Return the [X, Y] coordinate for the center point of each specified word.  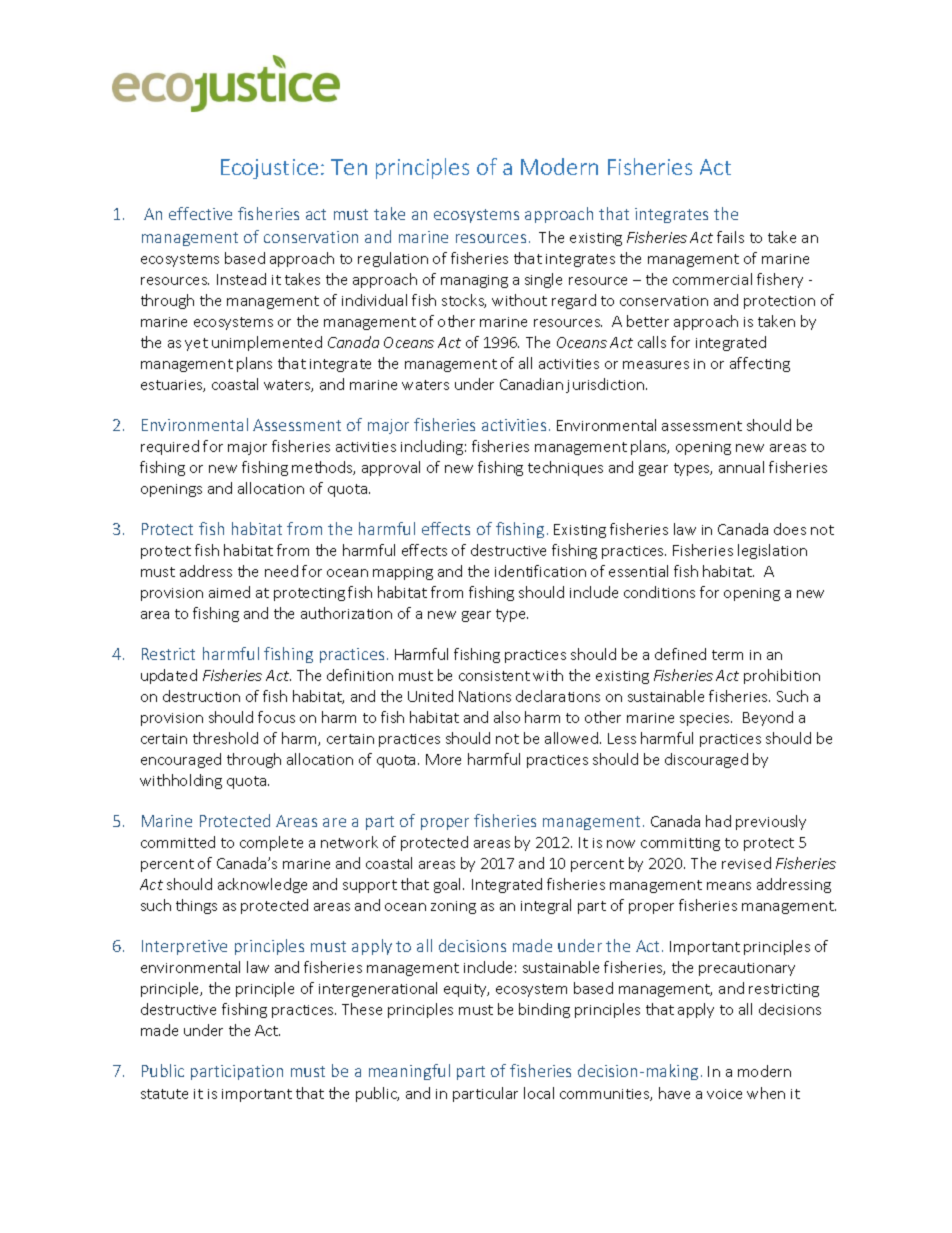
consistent [494, 676]
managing [474, 281]
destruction [201, 696]
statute [164, 1094]
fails [730, 237]
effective [200, 213]
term [727, 655]
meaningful [409, 1072]
